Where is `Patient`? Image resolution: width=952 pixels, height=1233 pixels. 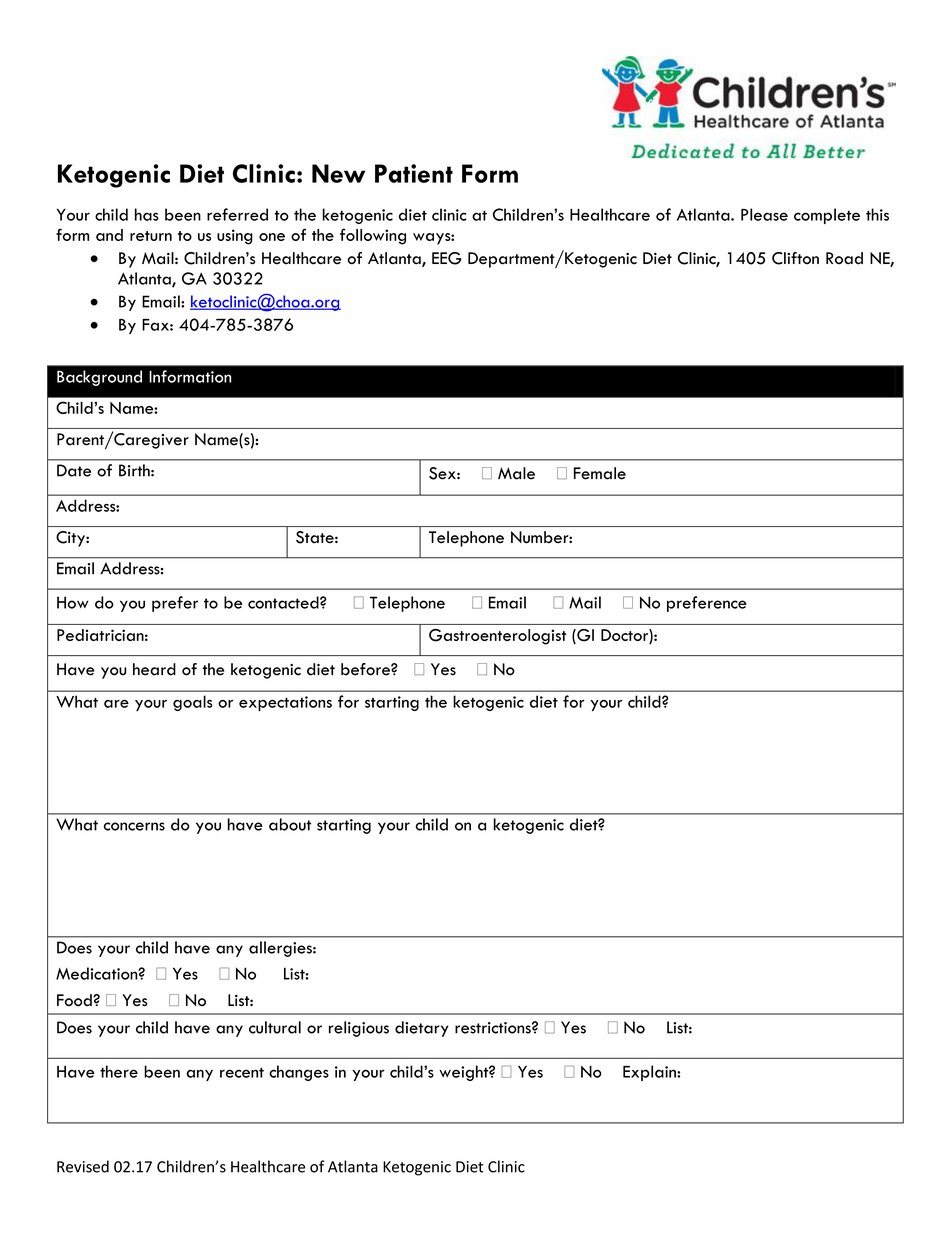 Patient is located at coordinates (414, 173).
